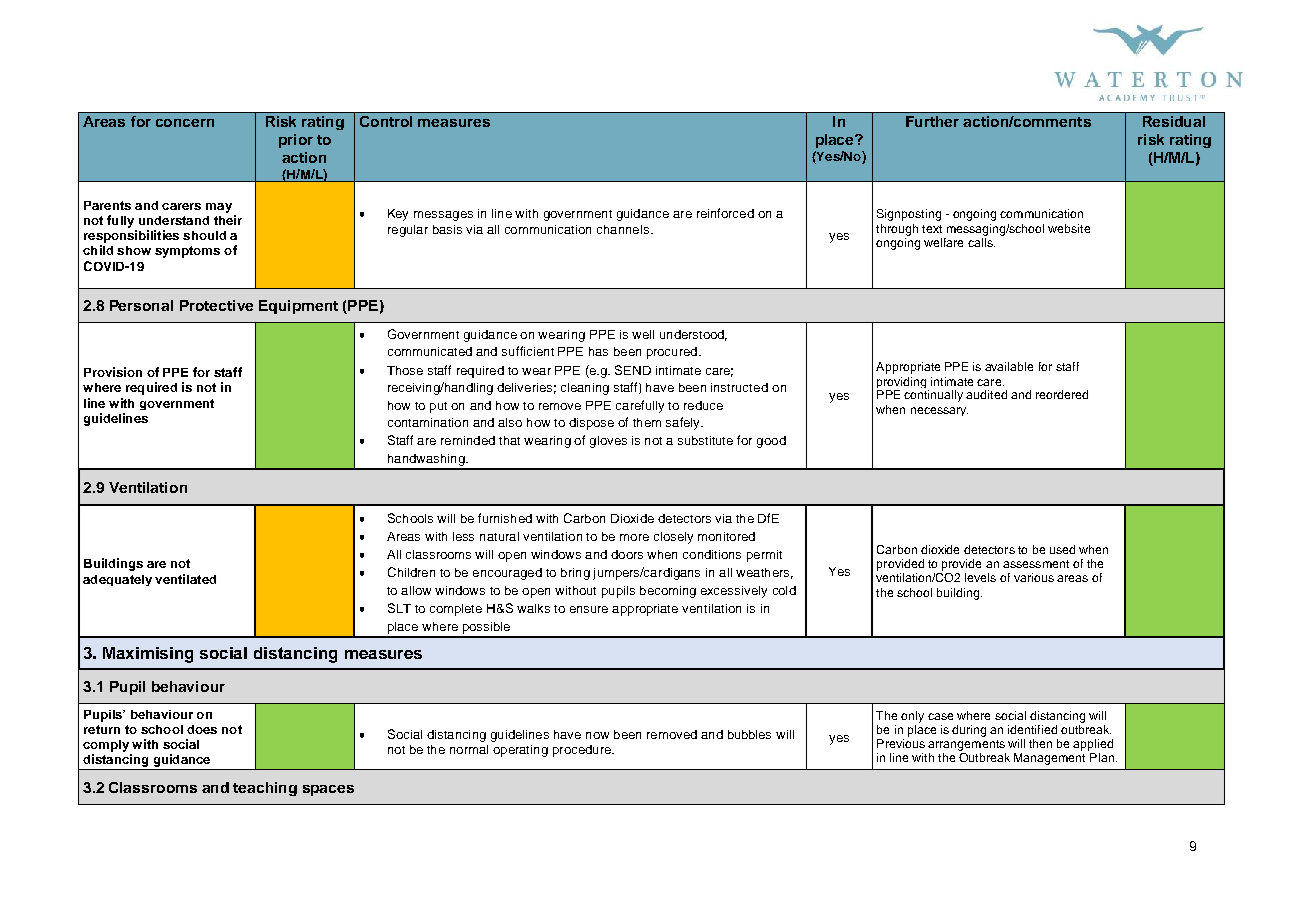 Image resolution: width=1308 pixels, height=924 pixels. Describe the element at coordinates (185, 579) in the document. I see `ventilated` at that location.
